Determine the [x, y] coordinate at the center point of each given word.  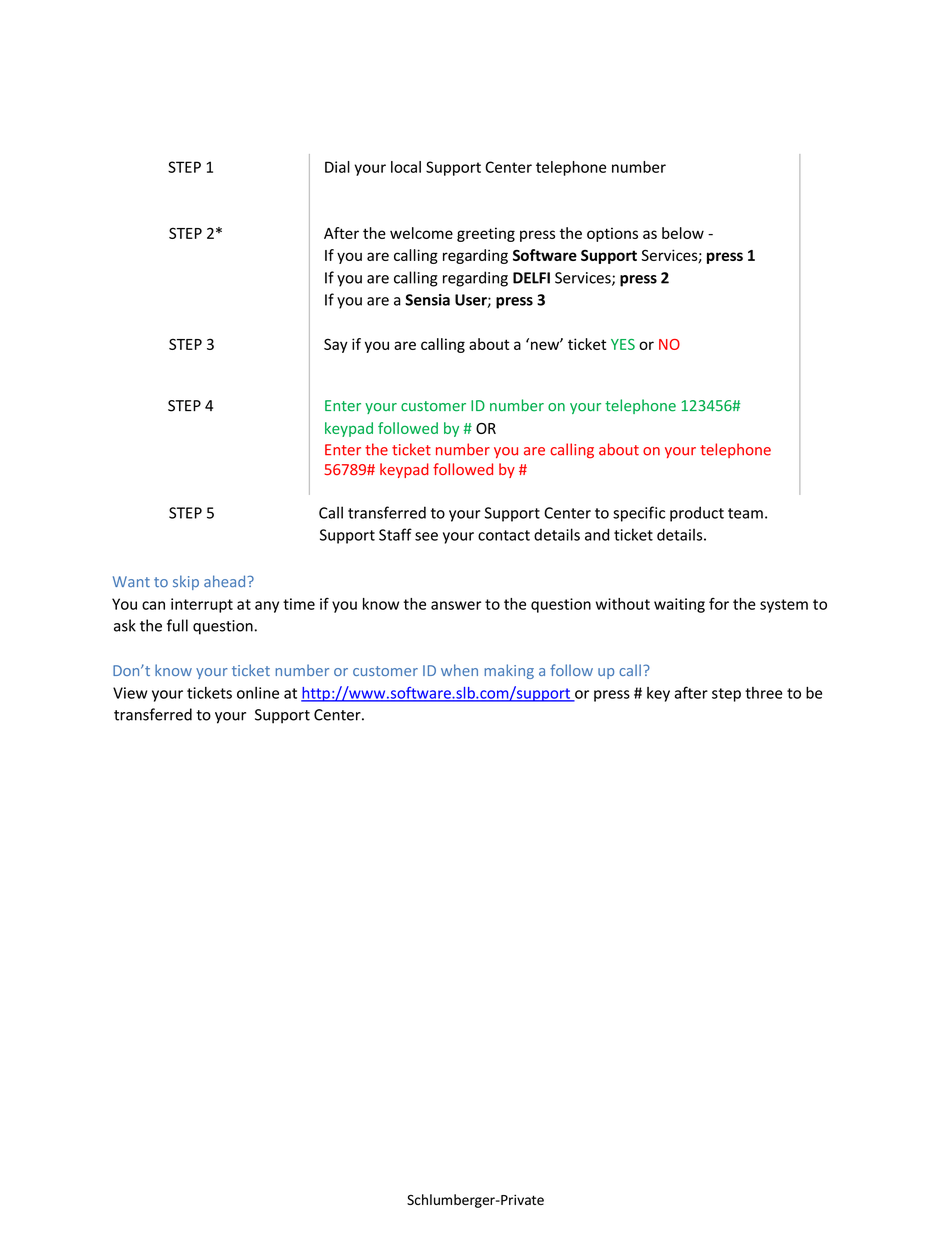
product [697, 514]
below [683, 233]
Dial [337, 167]
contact [504, 535]
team [745, 513]
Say [336, 345]
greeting [486, 234]
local [406, 167]
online [258, 693]
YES [623, 344]
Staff [395, 534]
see [426, 536]
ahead [224, 581]
